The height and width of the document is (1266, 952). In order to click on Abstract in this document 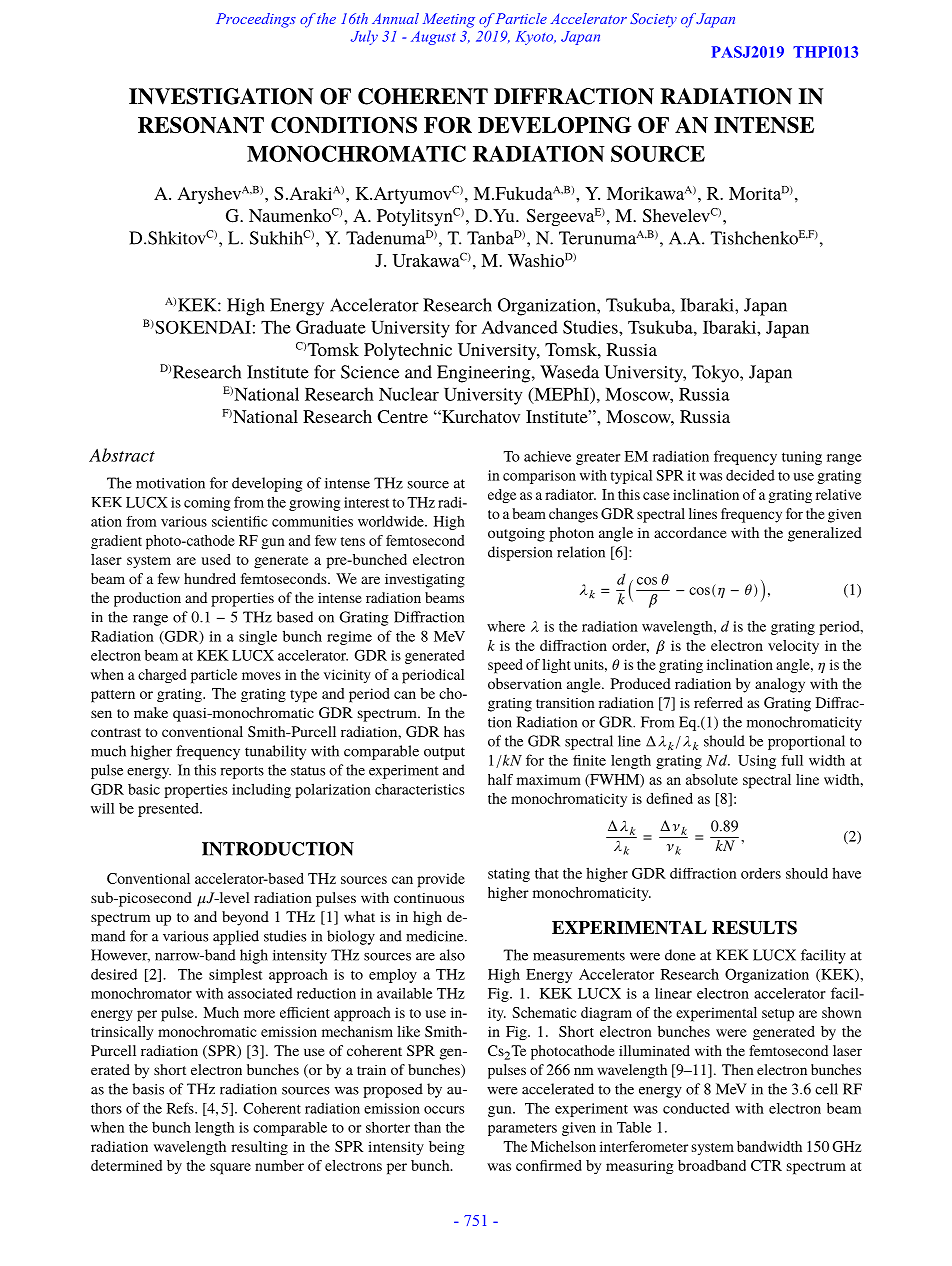, I will do `click(122, 455)`.
